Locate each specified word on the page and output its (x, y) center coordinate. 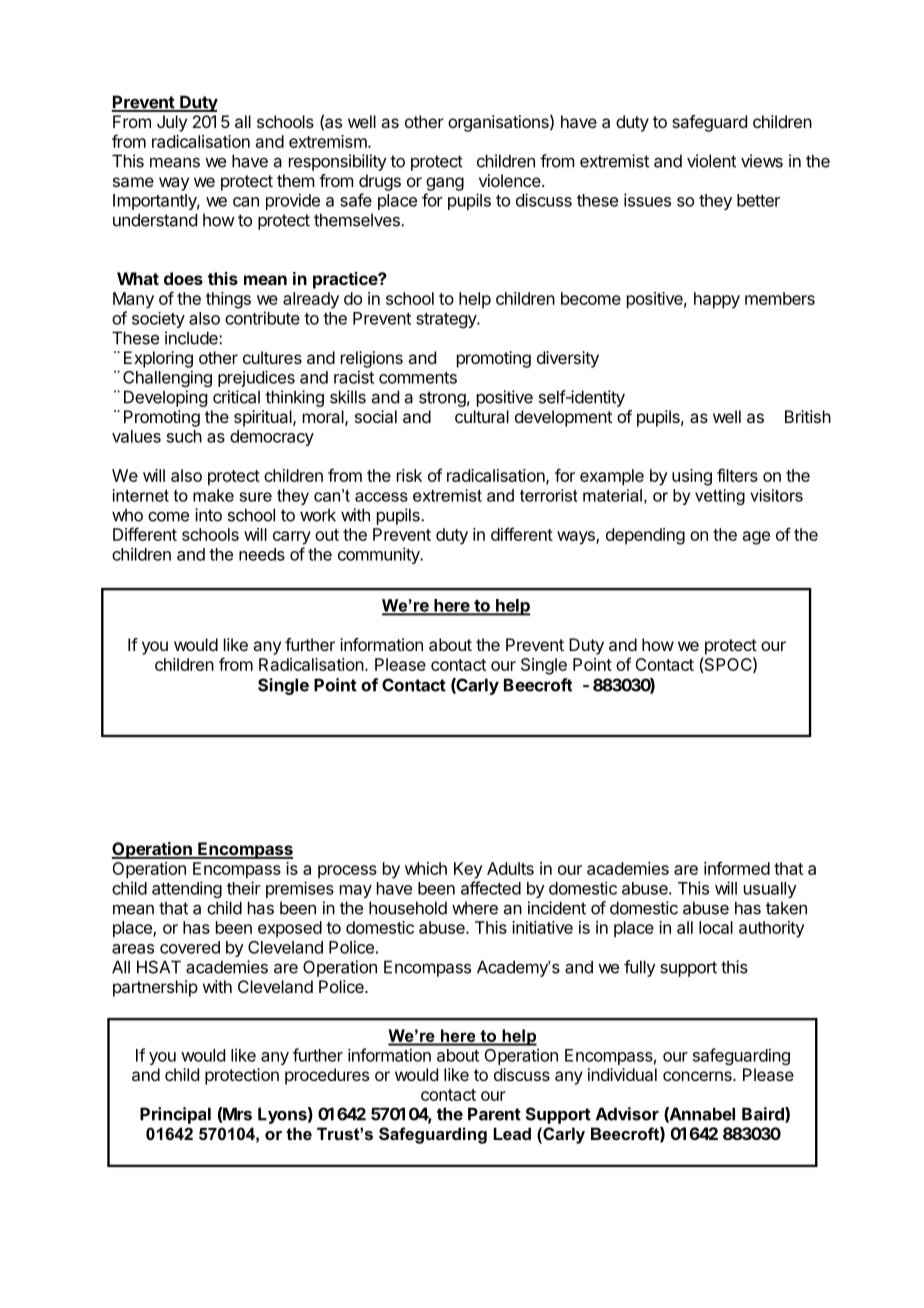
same (133, 182)
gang (445, 184)
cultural (482, 416)
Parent (494, 1114)
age (756, 538)
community (380, 555)
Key (468, 870)
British (808, 416)
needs (262, 554)
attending (187, 889)
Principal (175, 1115)
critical (236, 397)
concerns (698, 1076)
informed (737, 868)
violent (711, 161)
